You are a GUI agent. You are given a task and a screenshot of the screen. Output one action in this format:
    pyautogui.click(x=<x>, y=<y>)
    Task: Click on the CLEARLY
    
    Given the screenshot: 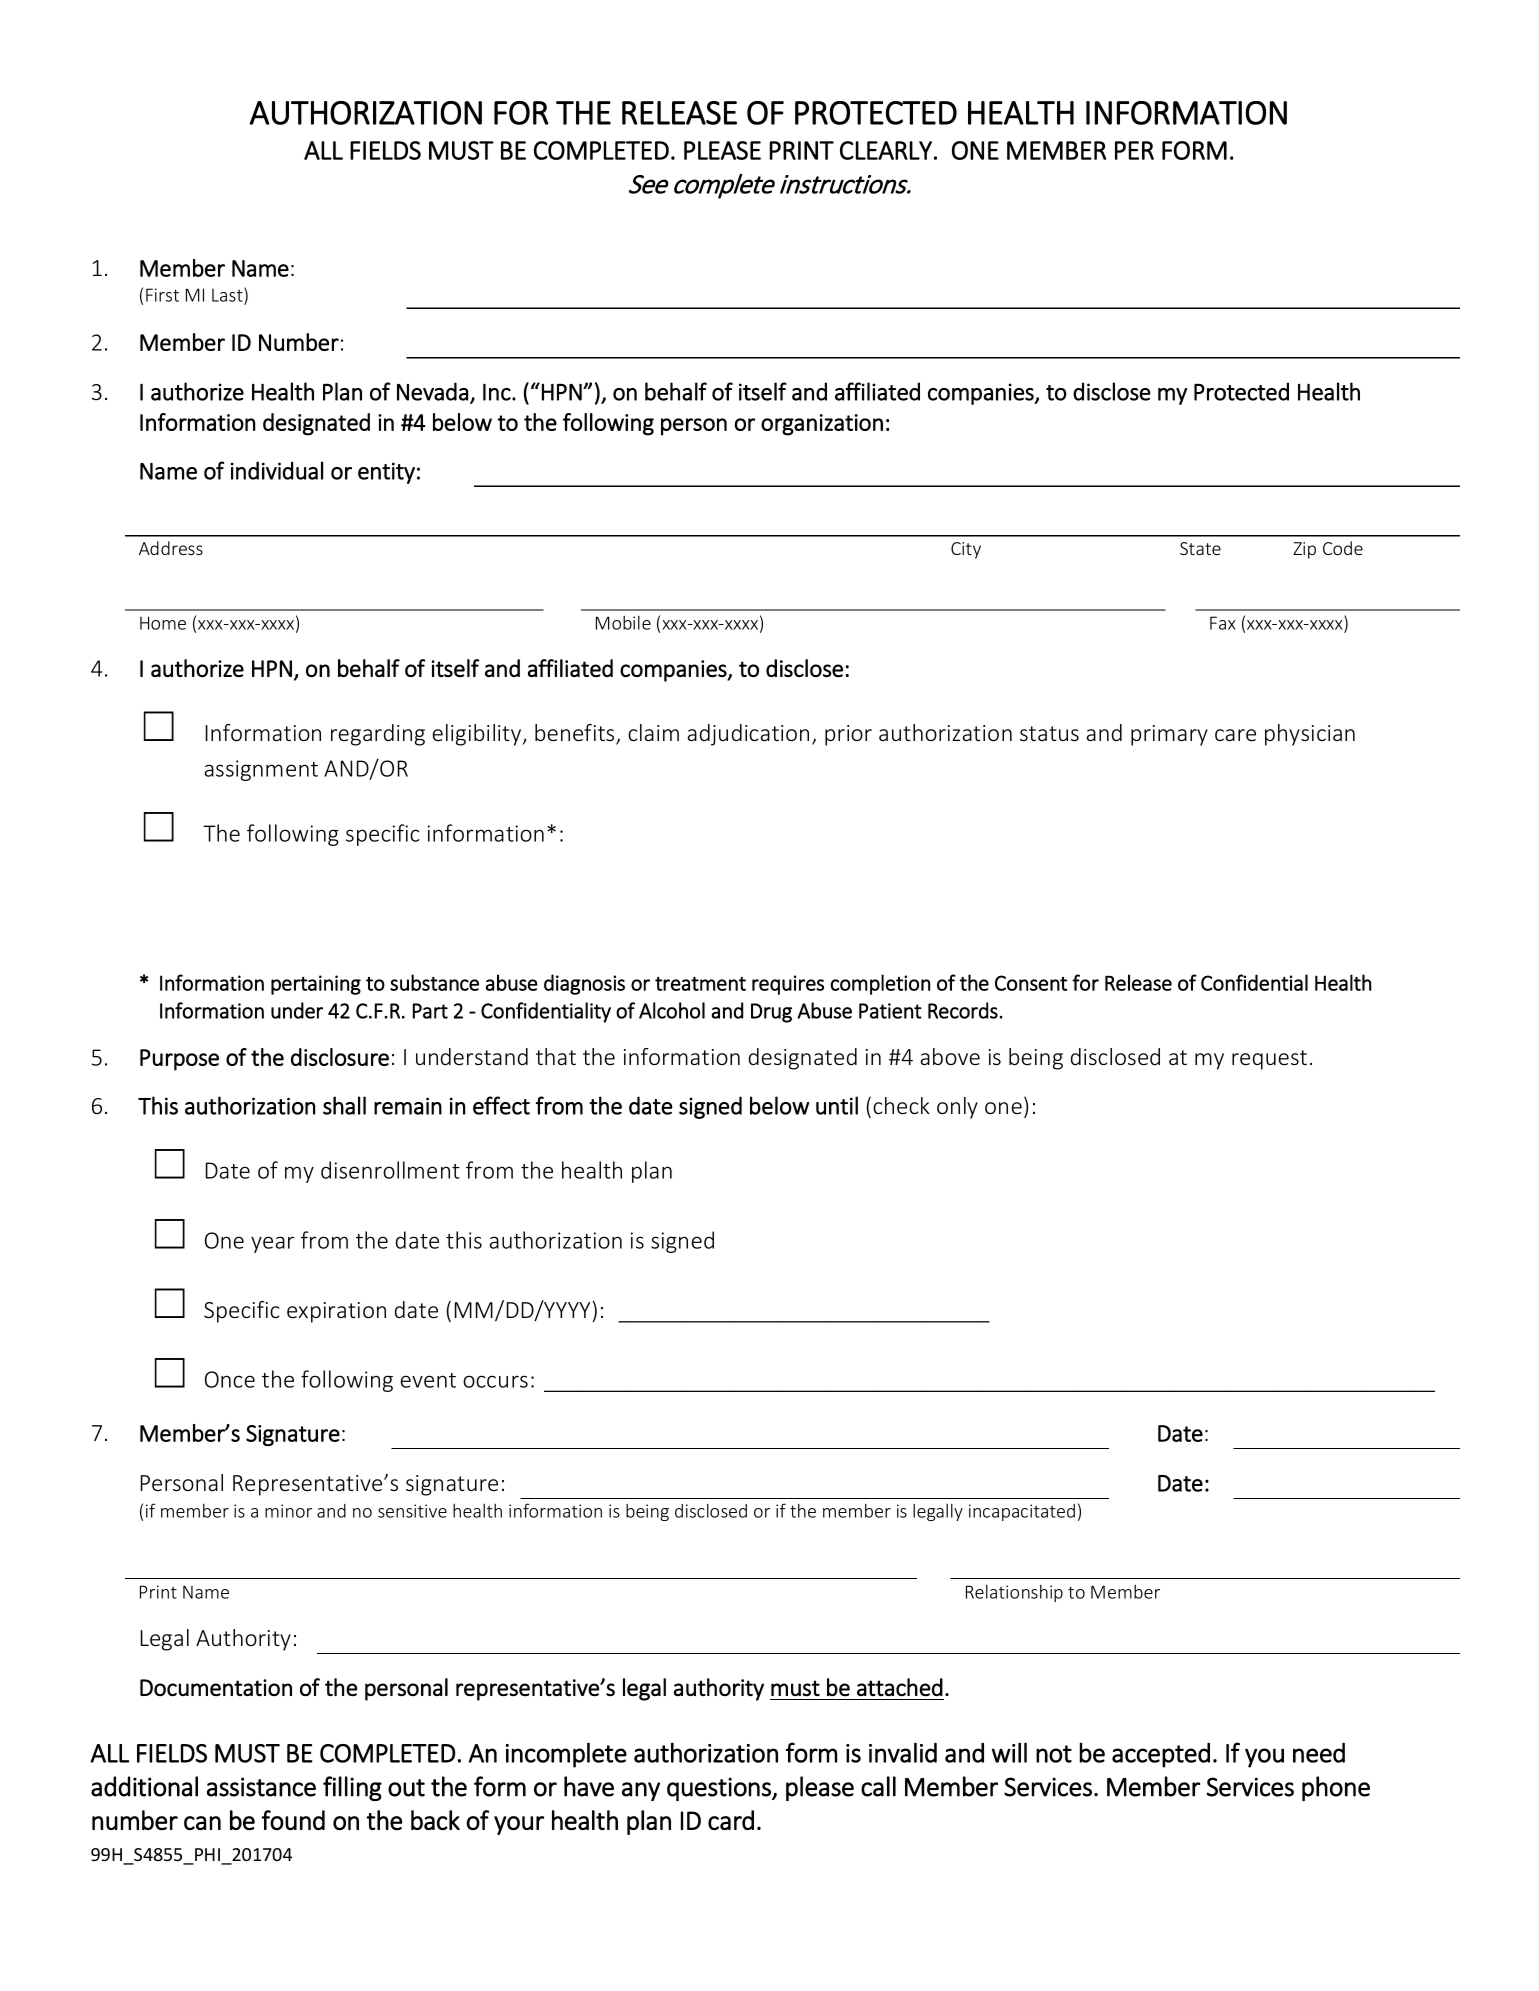 What is the action you would take?
    pyautogui.click(x=886, y=150)
